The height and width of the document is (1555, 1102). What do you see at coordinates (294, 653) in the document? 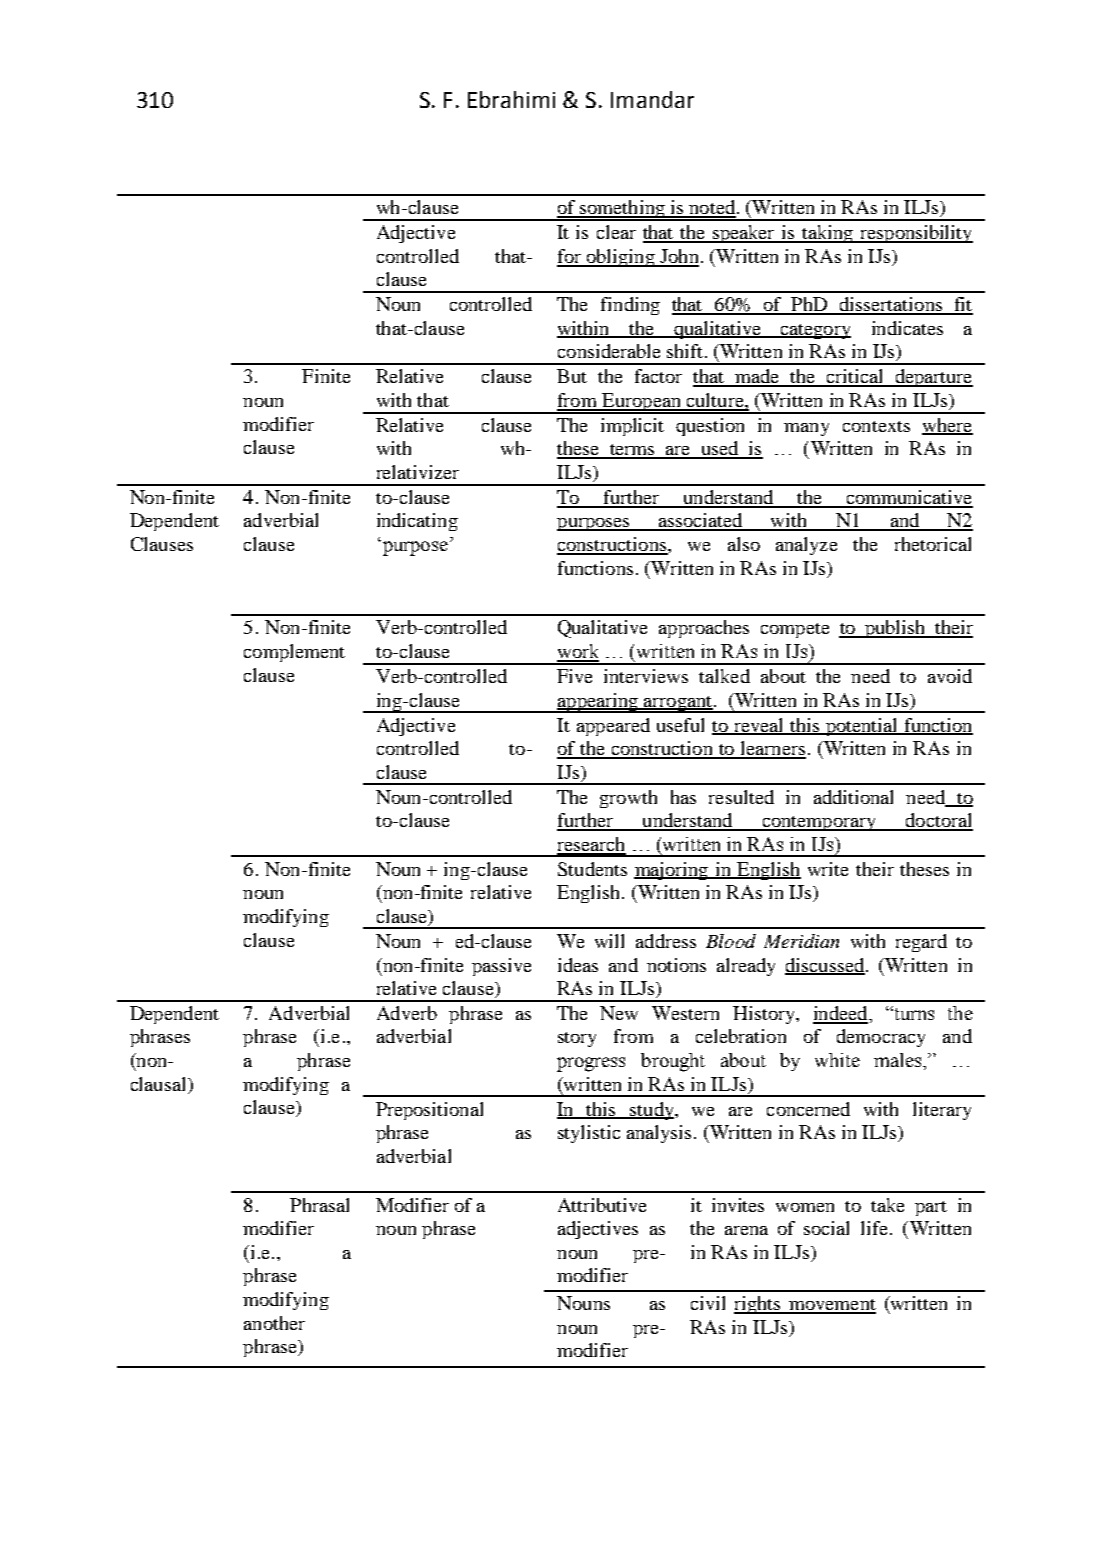
I see `complement` at bounding box center [294, 653].
